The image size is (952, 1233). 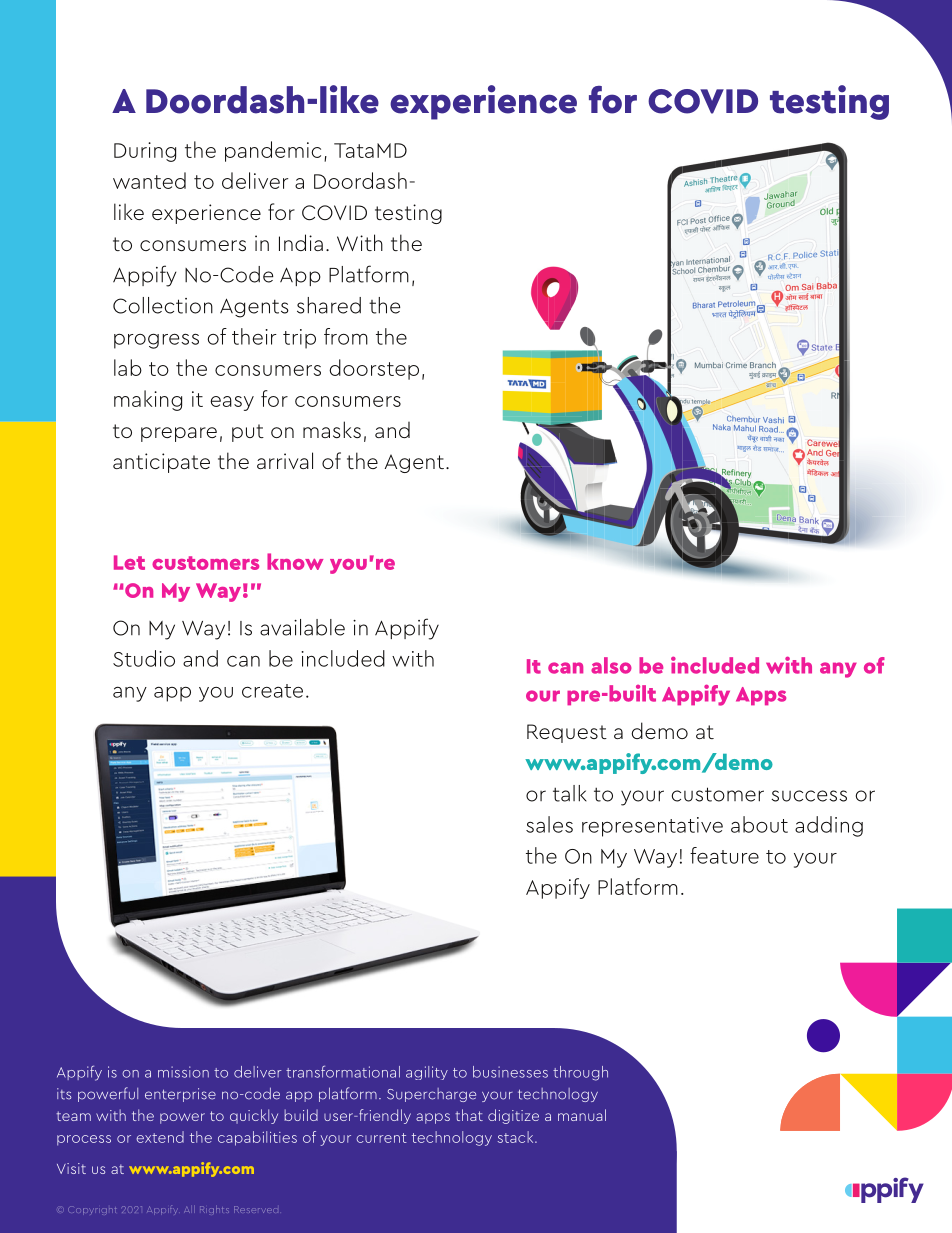 What do you see at coordinates (301, 242) in the screenshot?
I see `India` at bounding box center [301, 242].
